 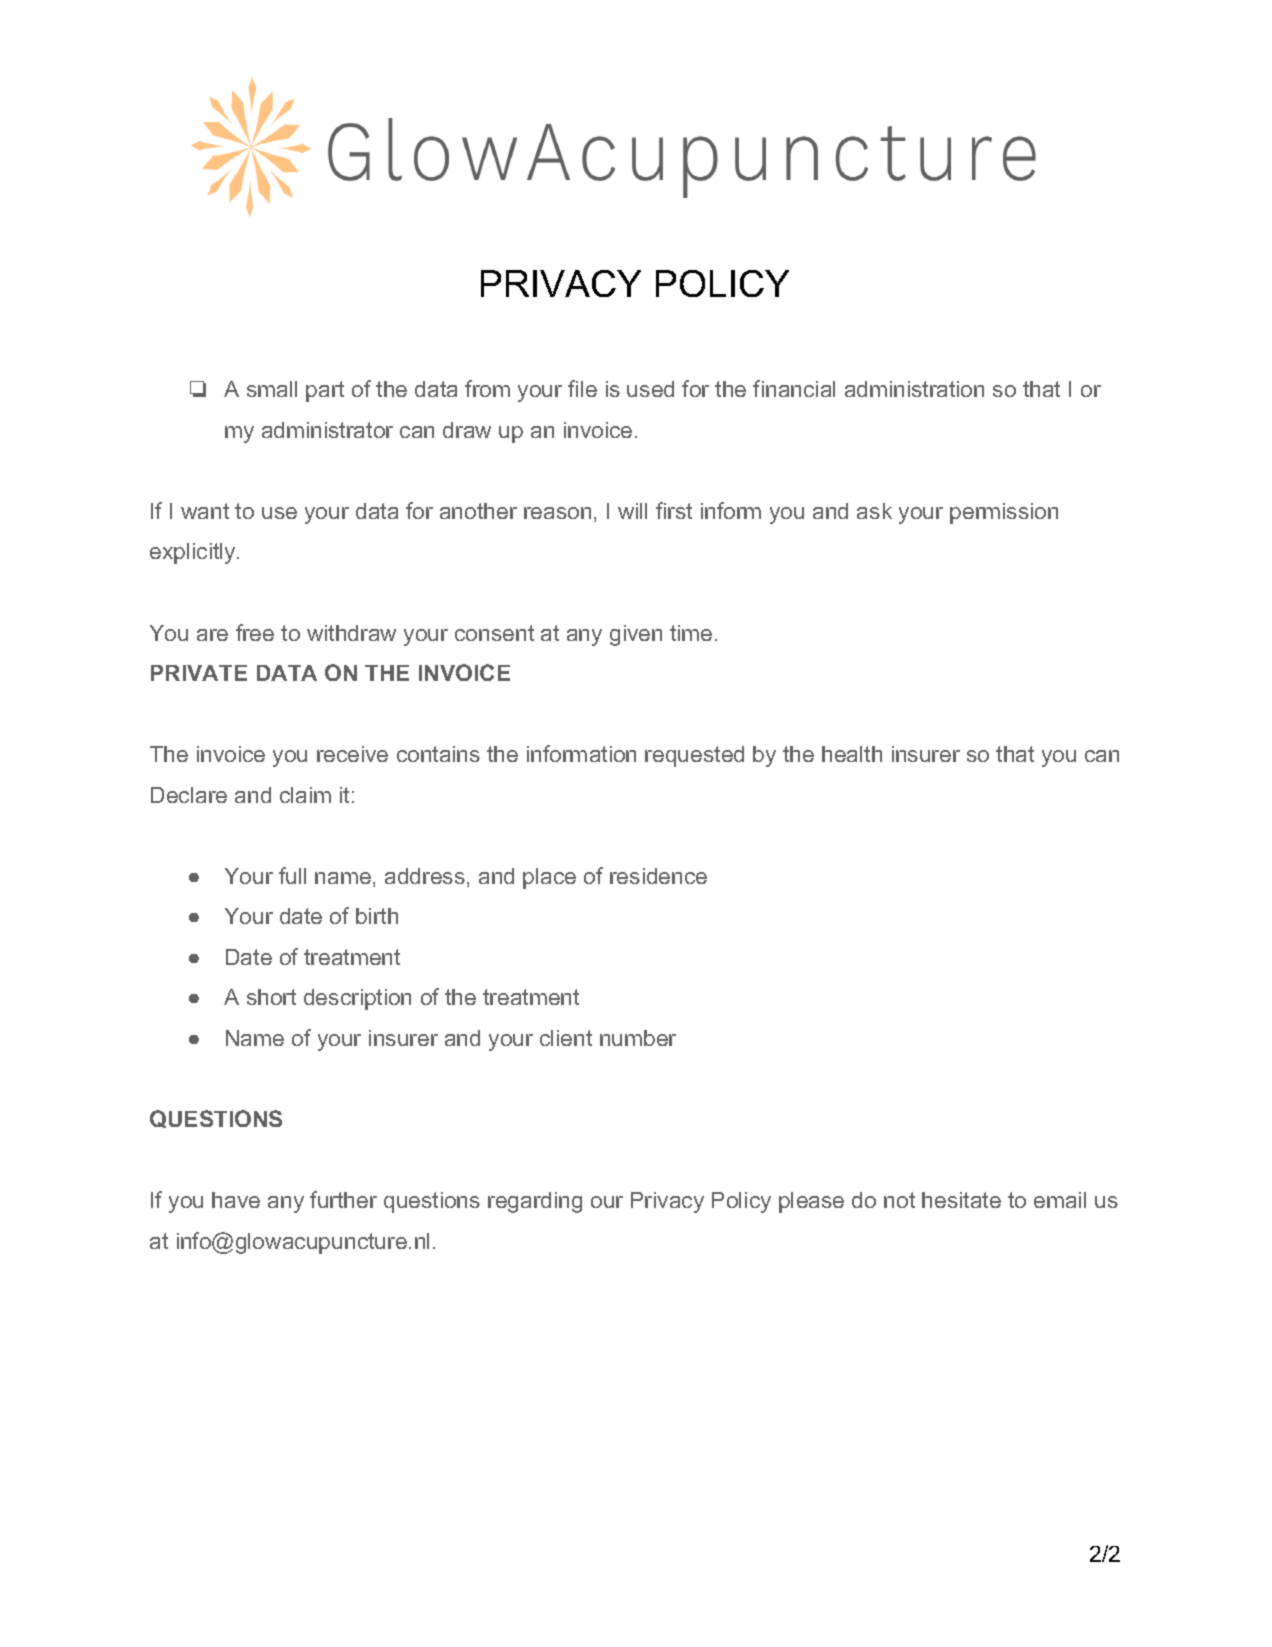 What do you see at coordinates (1004, 513) in the screenshot?
I see `permission` at bounding box center [1004, 513].
